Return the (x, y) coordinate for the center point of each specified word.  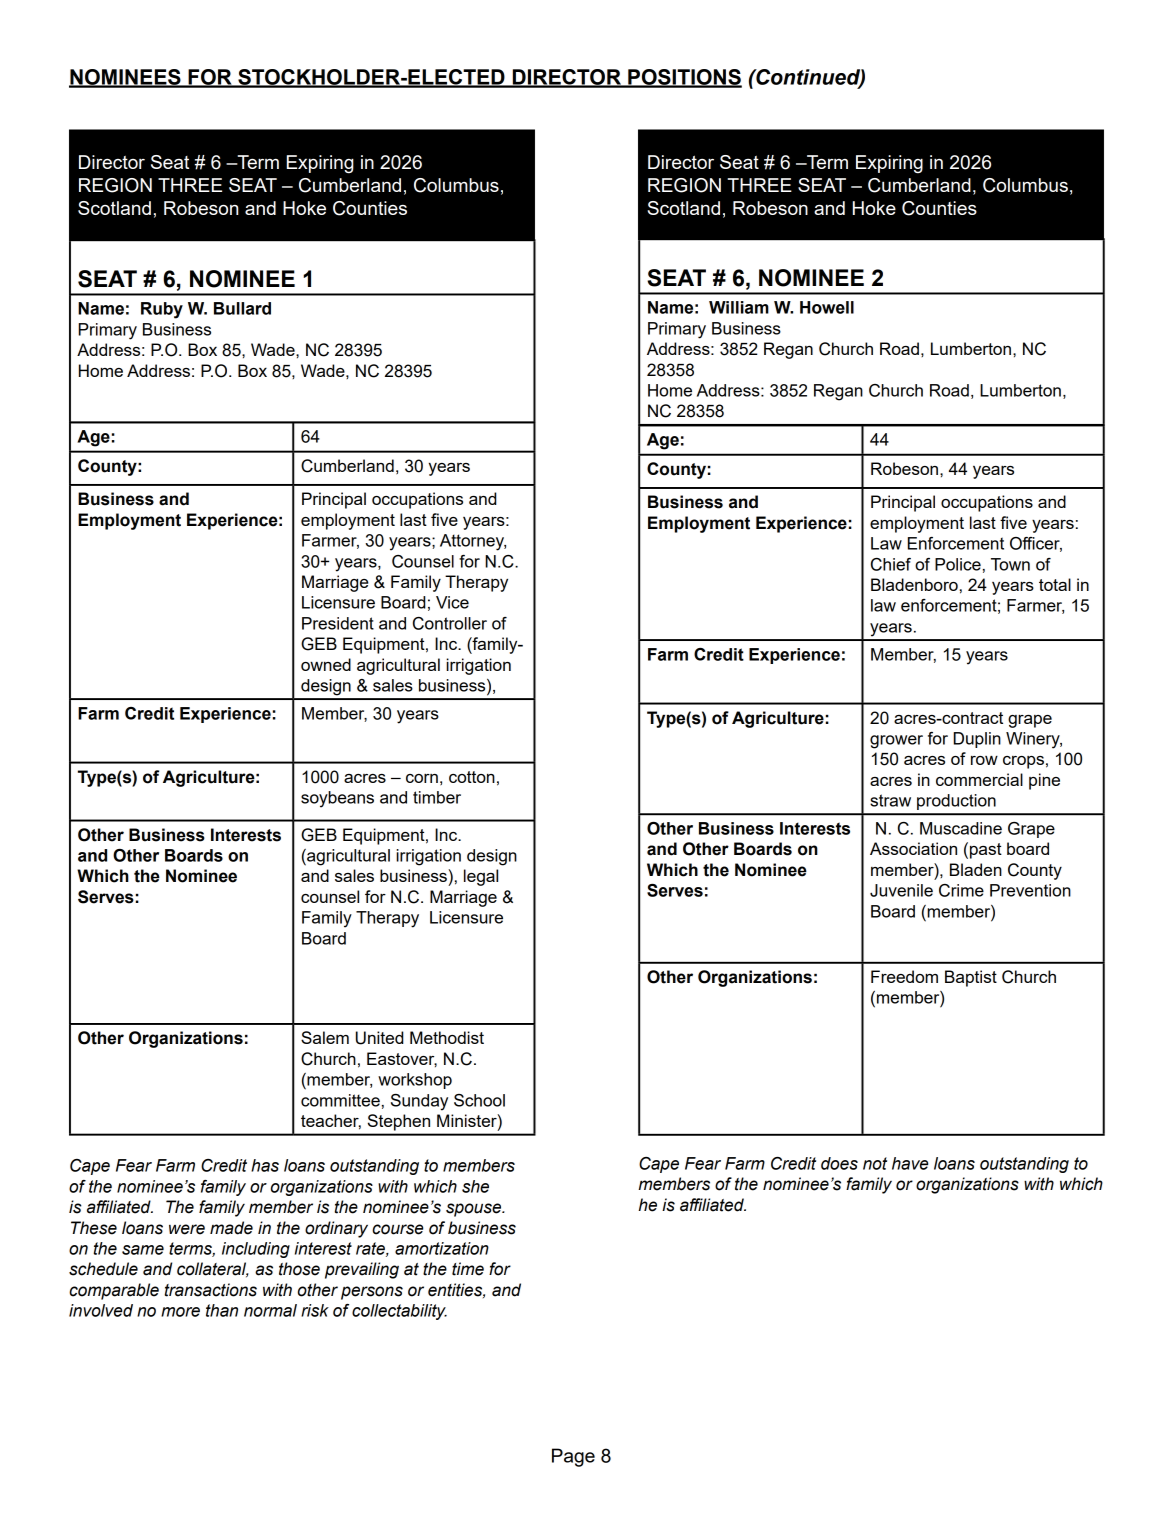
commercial (979, 779)
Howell (827, 307)
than (222, 1310)
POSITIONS (684, 78)
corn (422, 778)
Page (573, 1457)
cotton (472, 777)
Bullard (242, 308)
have (910, 1163)
